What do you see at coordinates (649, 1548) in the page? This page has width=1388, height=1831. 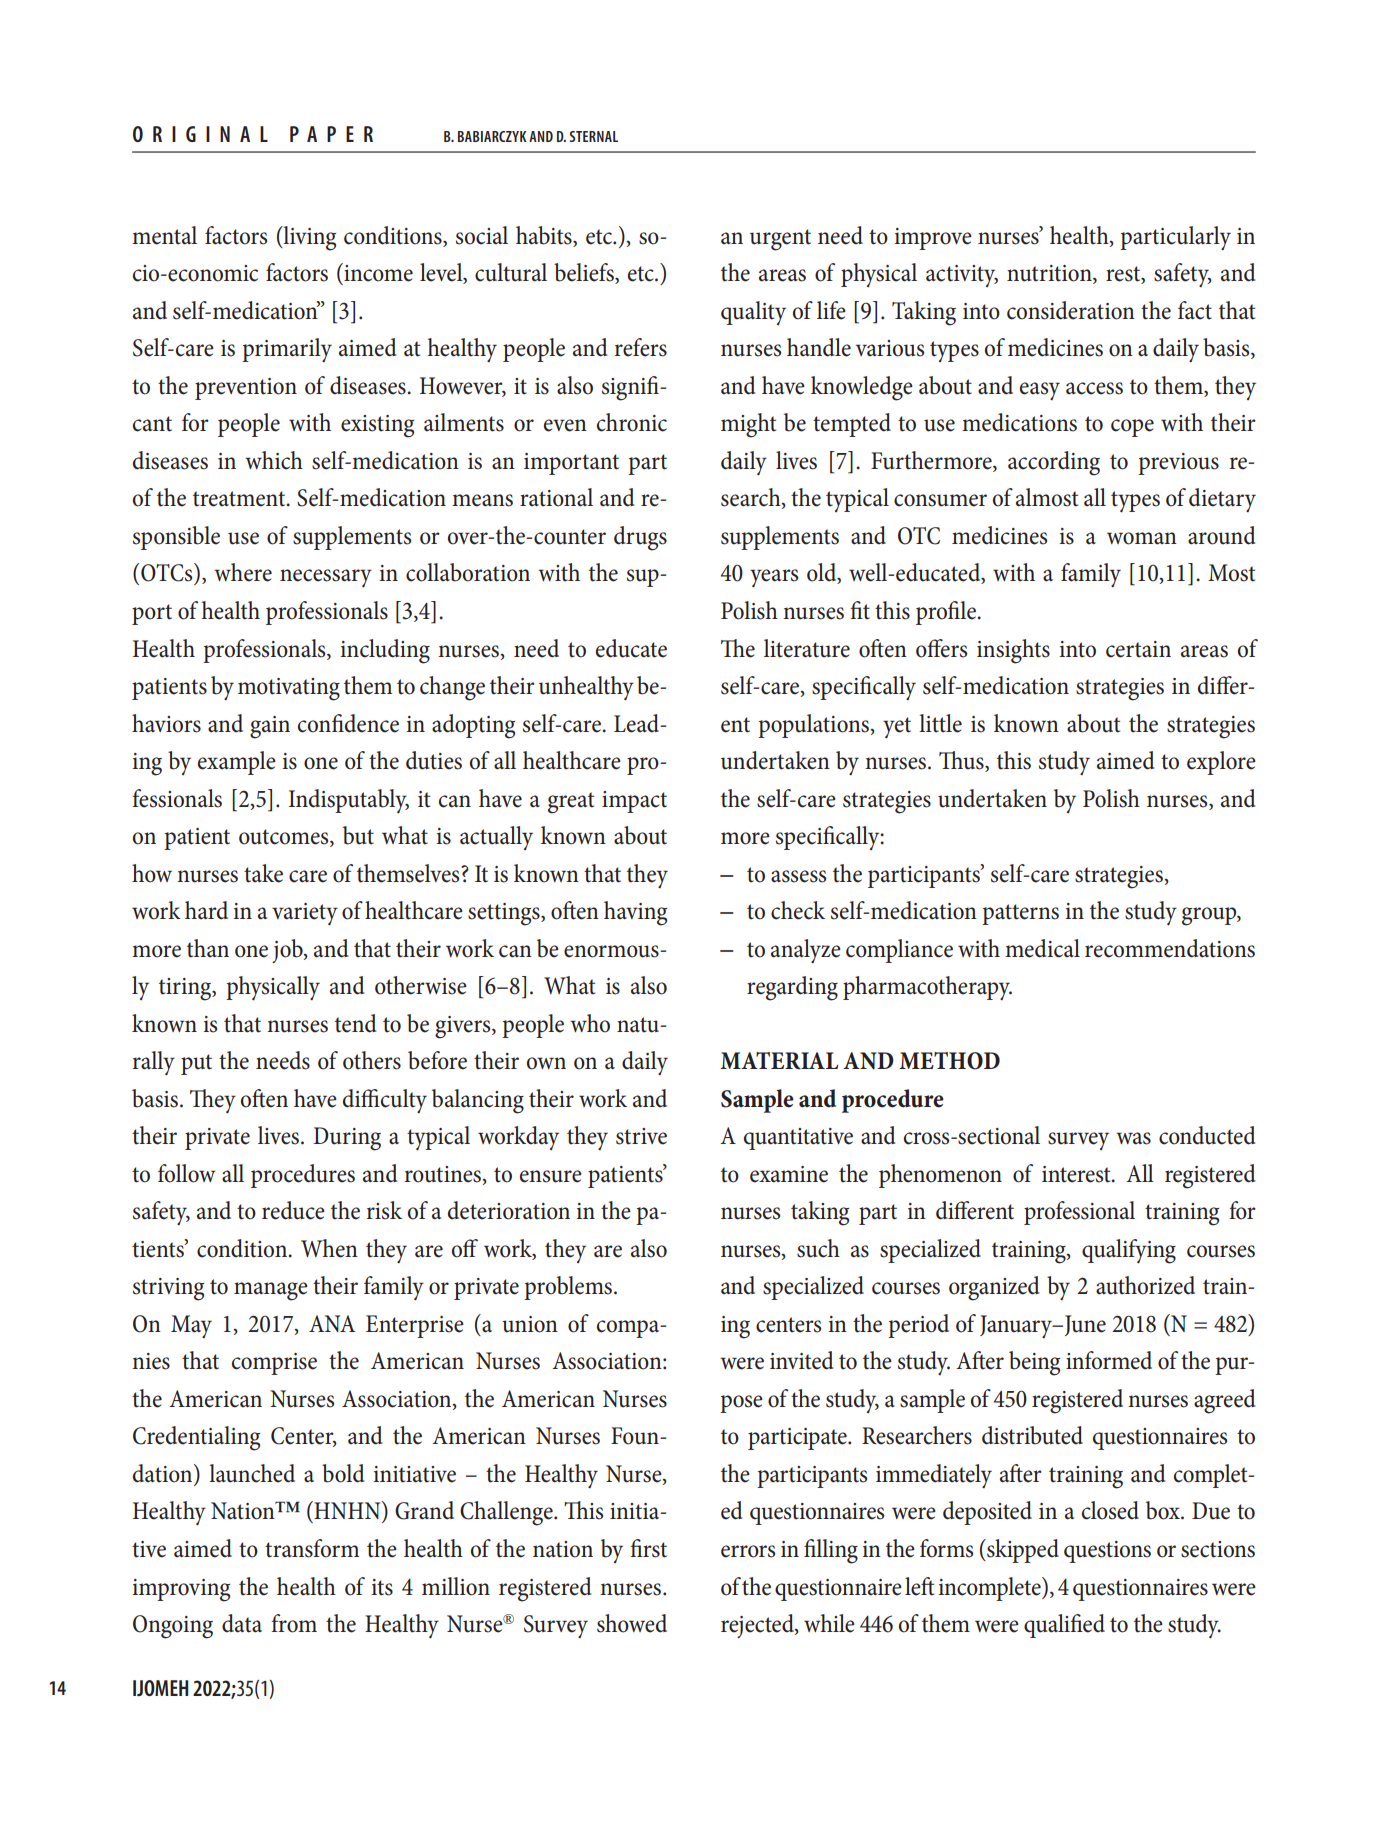 I see `first` at bounding box center [649, 1548].
